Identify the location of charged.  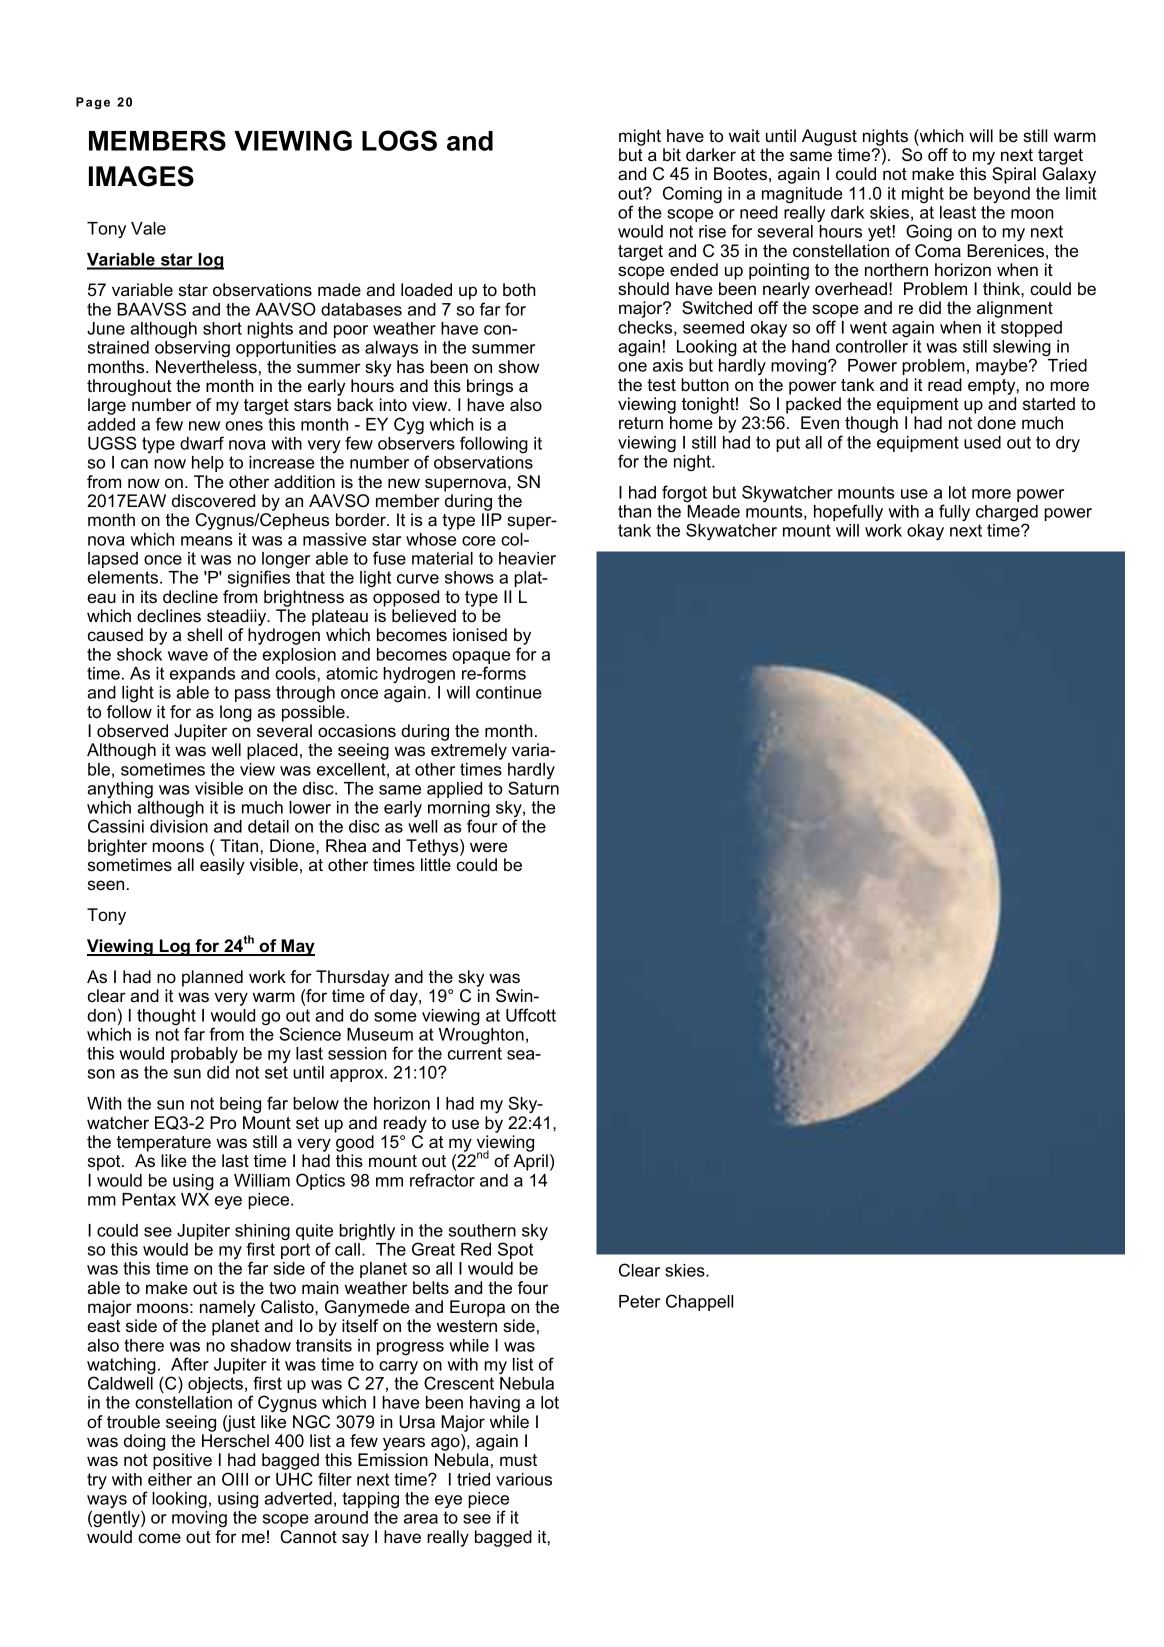
(1007, 514).
